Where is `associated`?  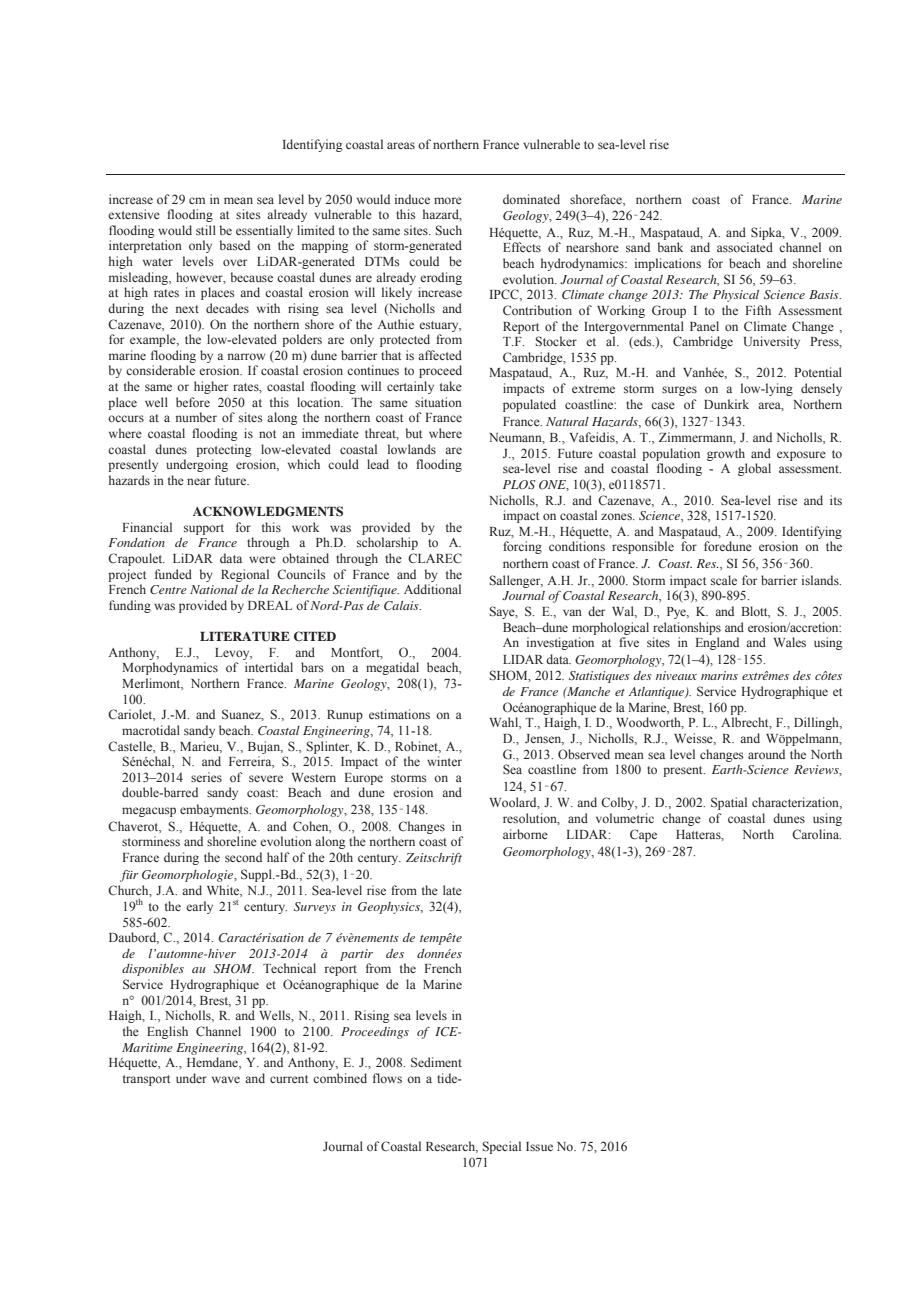 associated is located at coordinates (745, 247).
